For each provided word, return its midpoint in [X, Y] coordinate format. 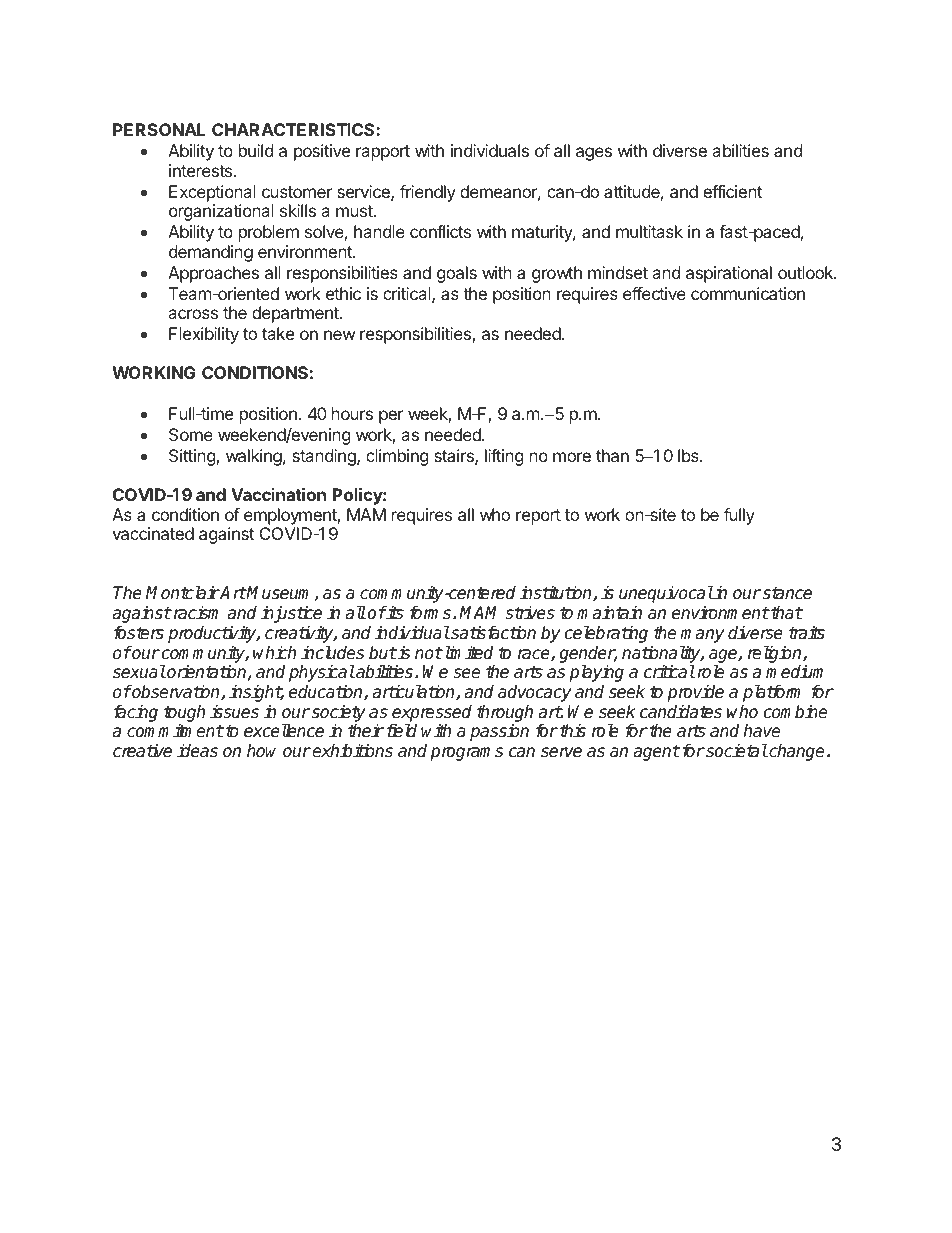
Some [191, 434]
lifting [504, 457]
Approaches [213, 274]
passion [499, 732]
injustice [291, 614]
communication [748, 293]
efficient [732, 191]
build [256, 150]
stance [786, 593]
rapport [383, 153]
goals [457, 274]
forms [432, 612]
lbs [689, 455]
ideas [197, 751]
